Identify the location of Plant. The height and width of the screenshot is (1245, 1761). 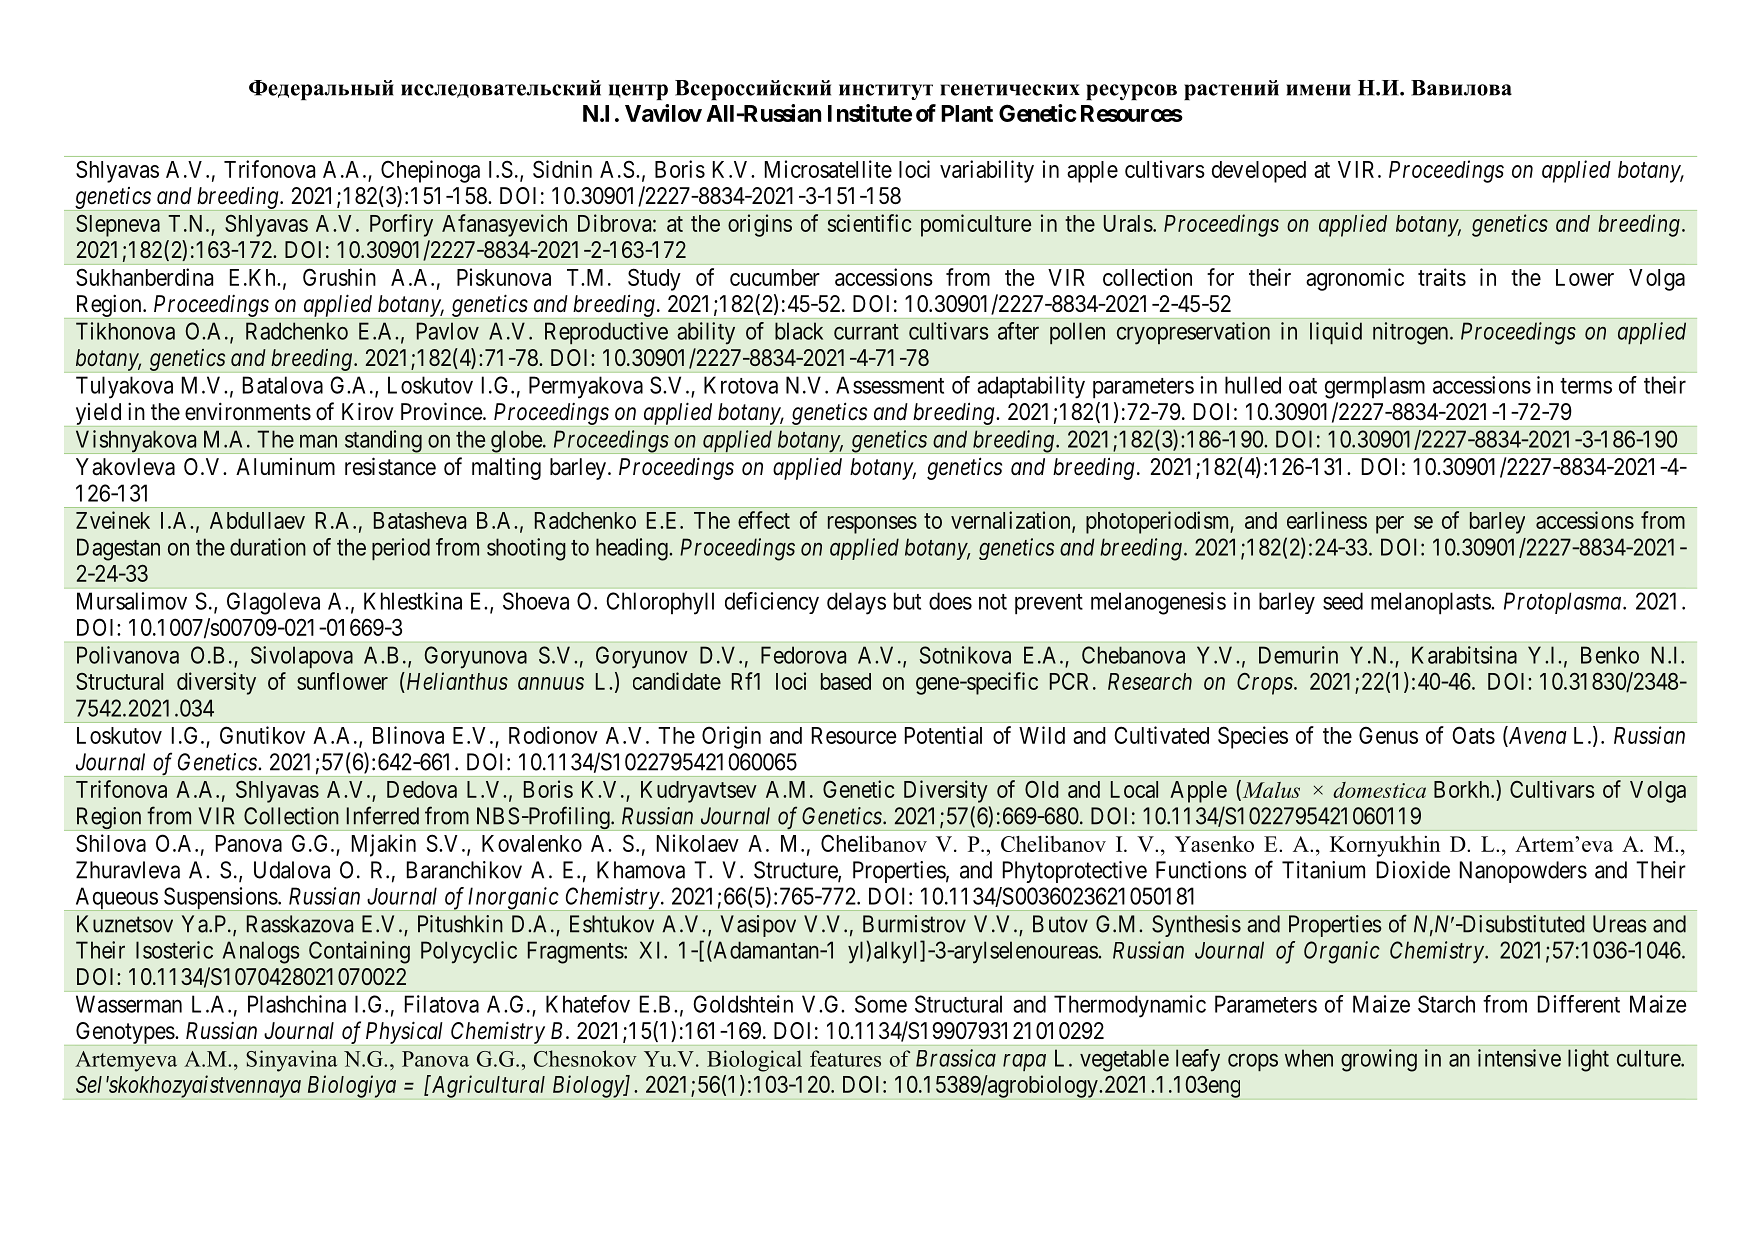
(967, 113).
